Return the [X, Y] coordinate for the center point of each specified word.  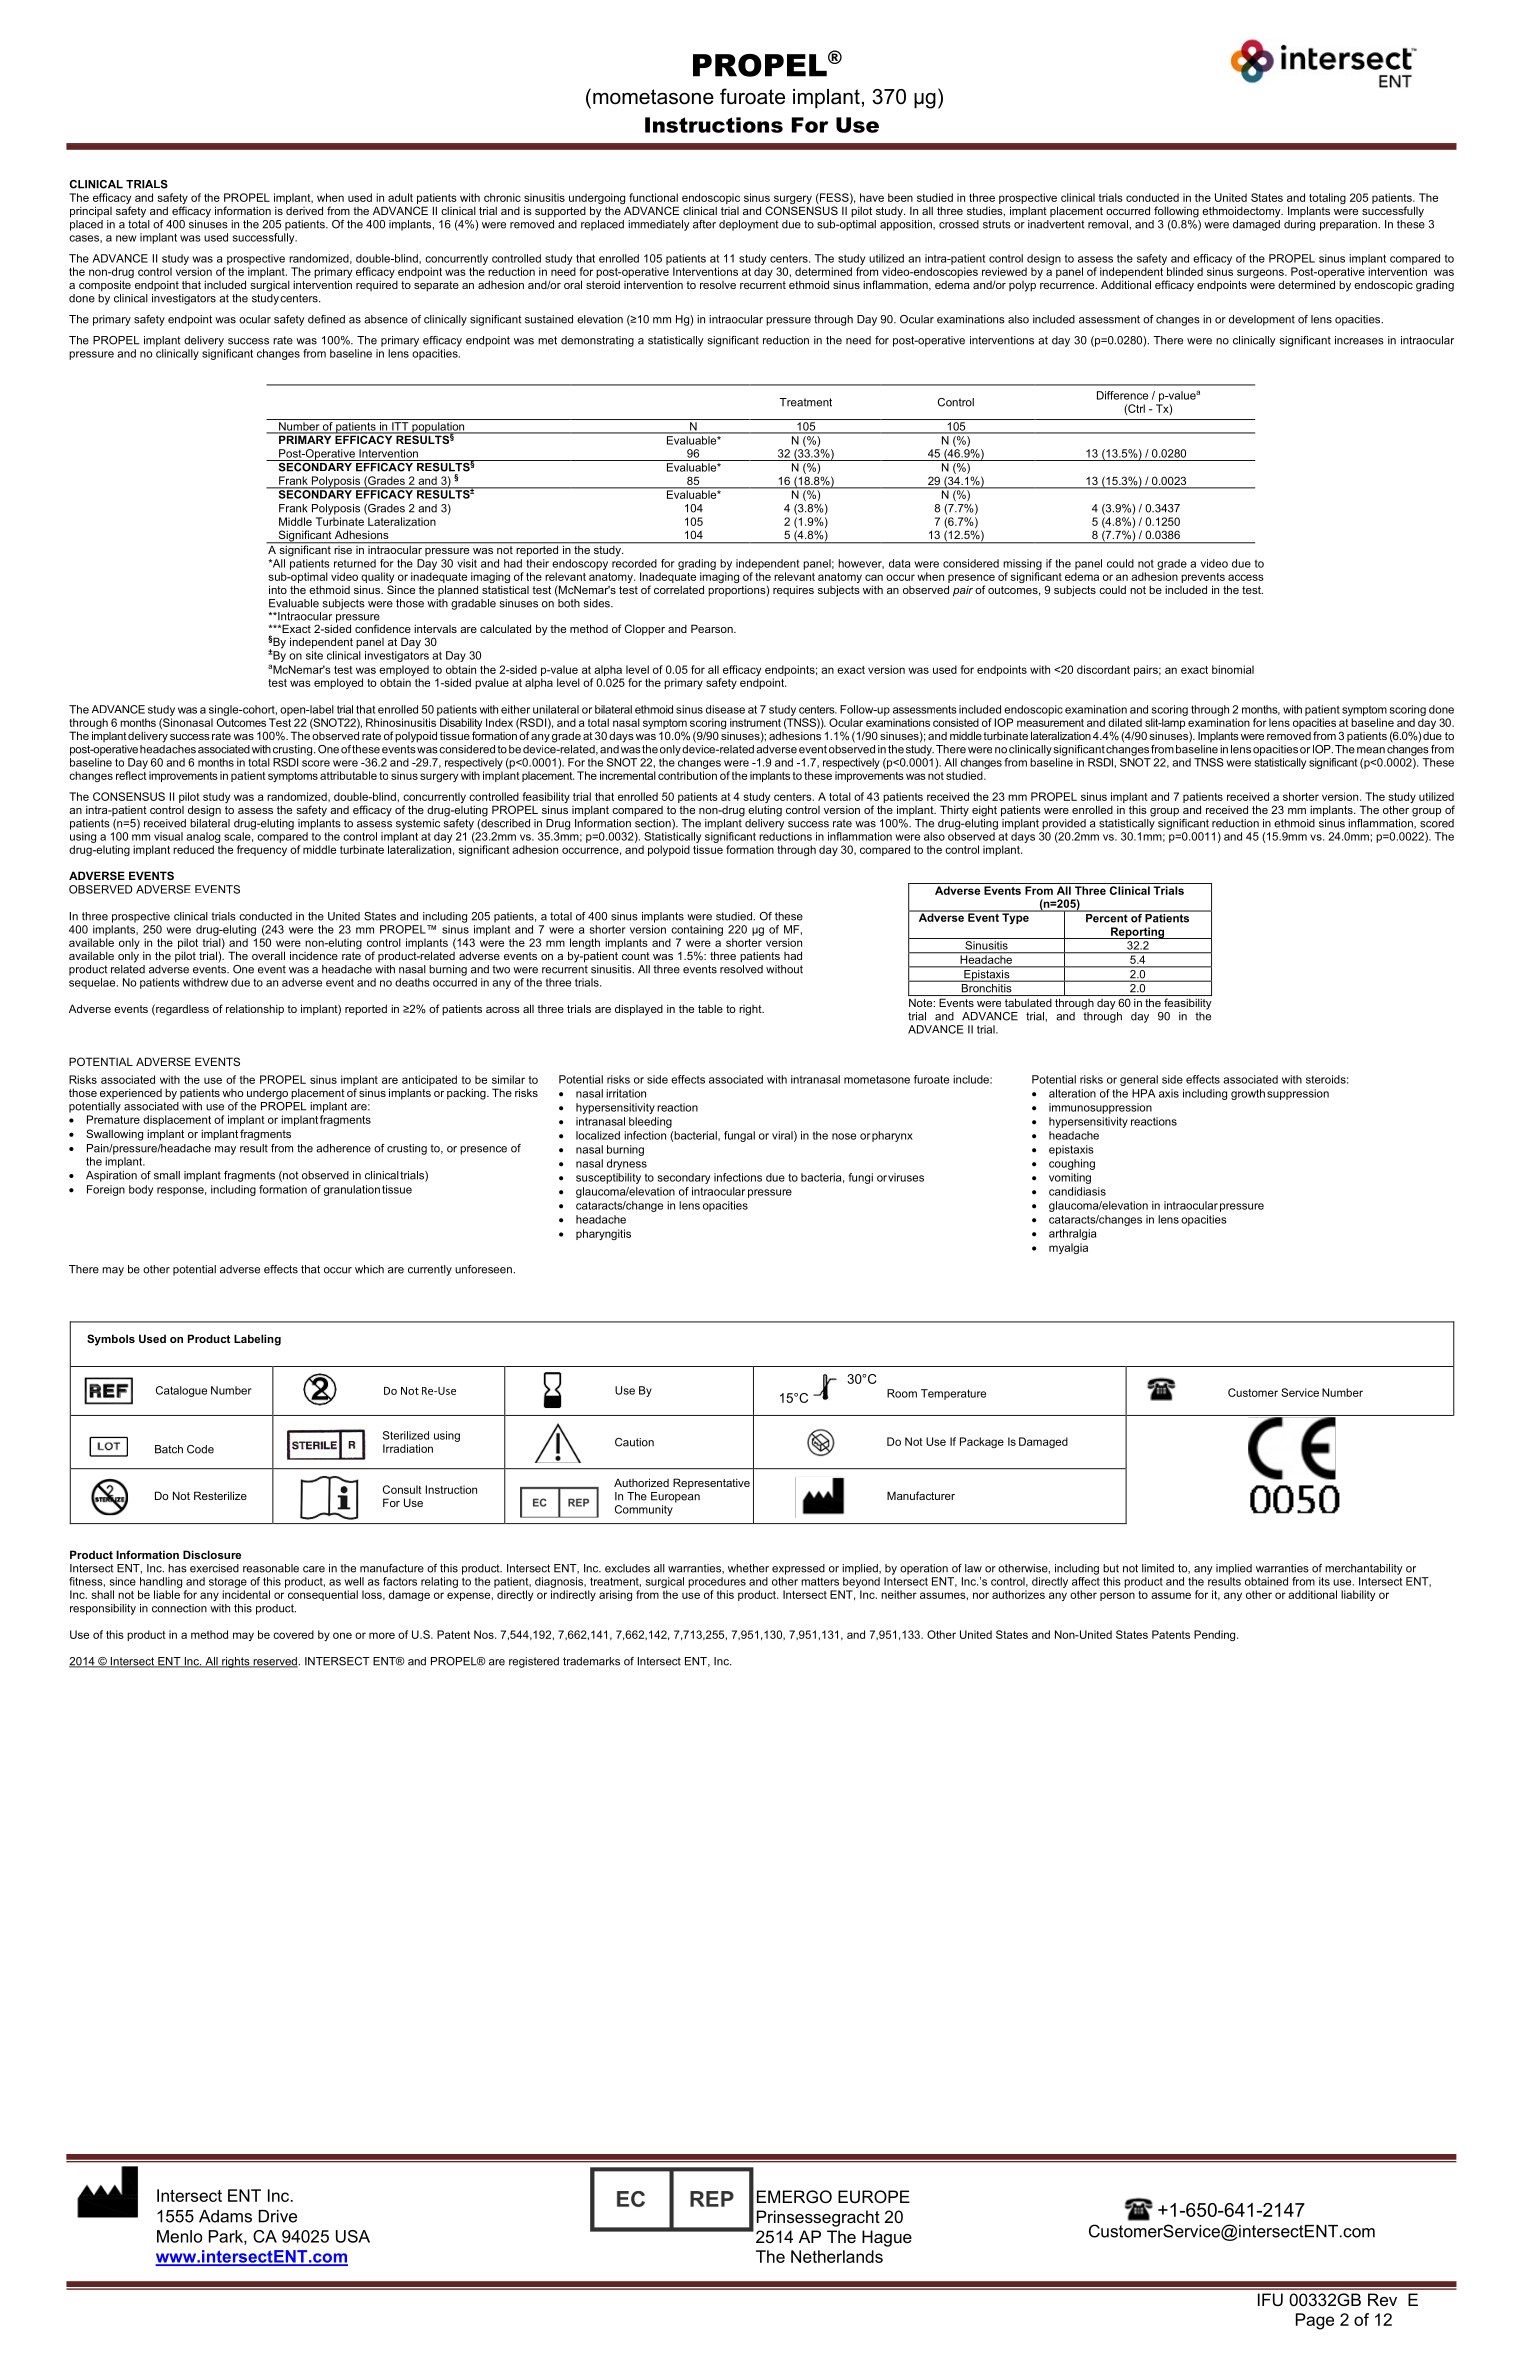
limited [1158, 1568]
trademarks [591, 1661]
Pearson [713, 628]
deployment [748, 225]
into [278, 589]
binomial [1233, 669]
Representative [711, 1484]
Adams [225, 2216]
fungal [739, 1136]
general [1139, 1080]
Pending [1216, 1635]
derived [304, 210]
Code [200, 1449]
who [232, 1093]
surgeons [1261, 275]
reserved [274, 1662]
